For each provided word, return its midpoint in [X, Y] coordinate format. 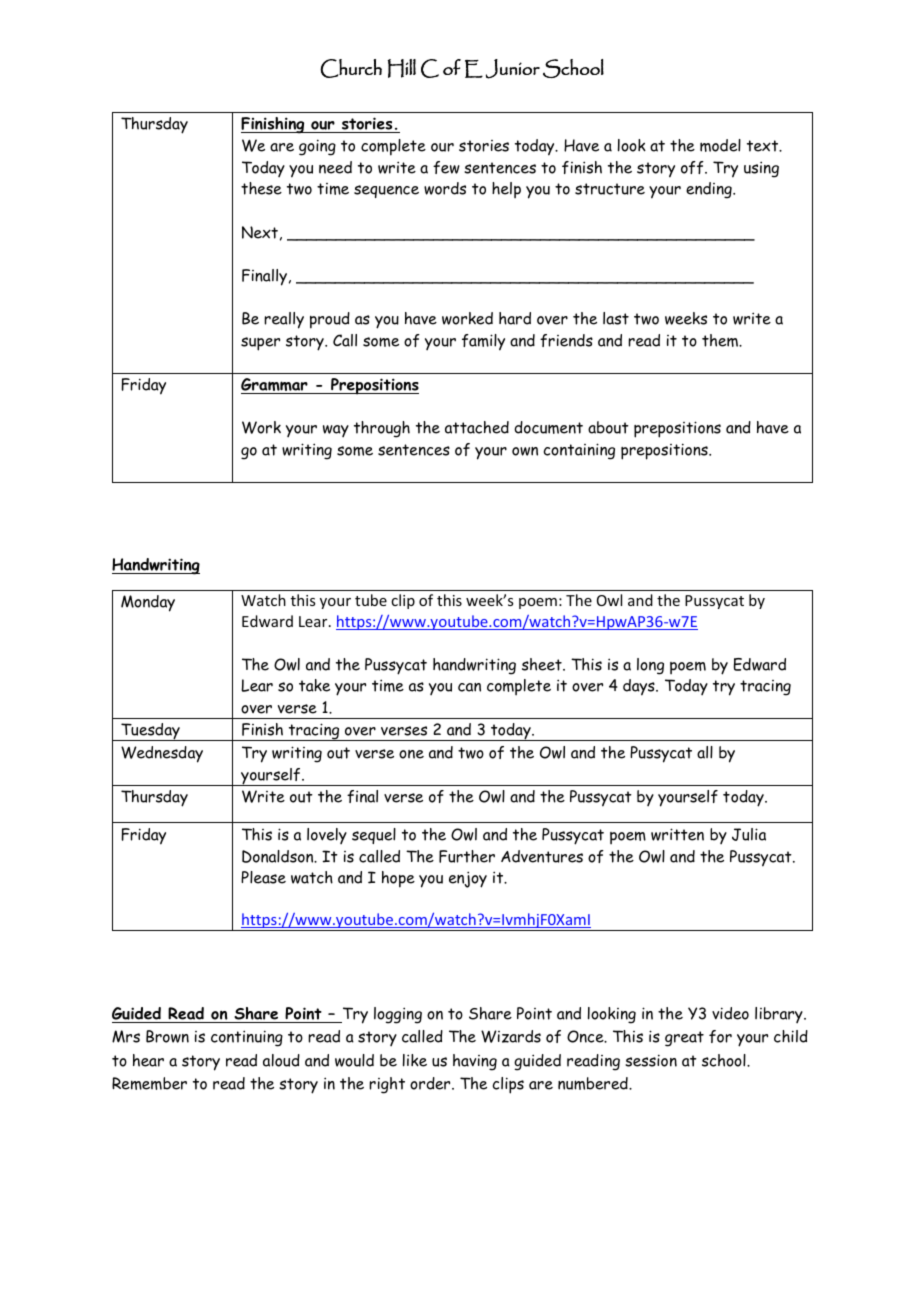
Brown [167, 1036]
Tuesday [150, 732]
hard [515, 318]
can [469, 687]
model [720, 145]
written [677, 834]
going [317, 147]
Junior [513, 69]
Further [467, 856]
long [650, 666]
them [721, 340]
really [284, 320]
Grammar [275, 386]
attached [477, 427]
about [608, 427]
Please [263, 877]
